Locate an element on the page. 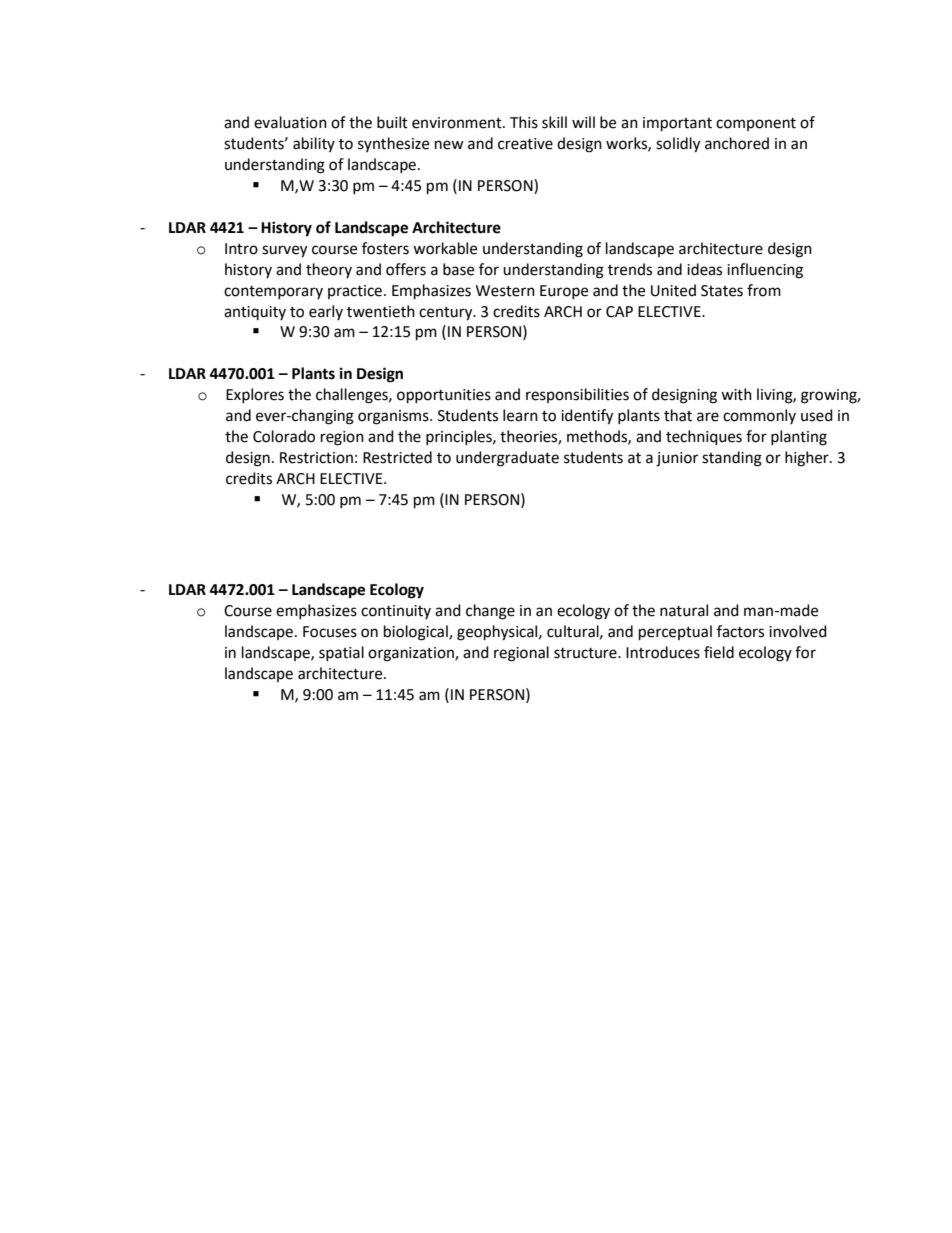 The height and width of the document is (1233, 952). Focuses is located at coordinates (330, 632).
